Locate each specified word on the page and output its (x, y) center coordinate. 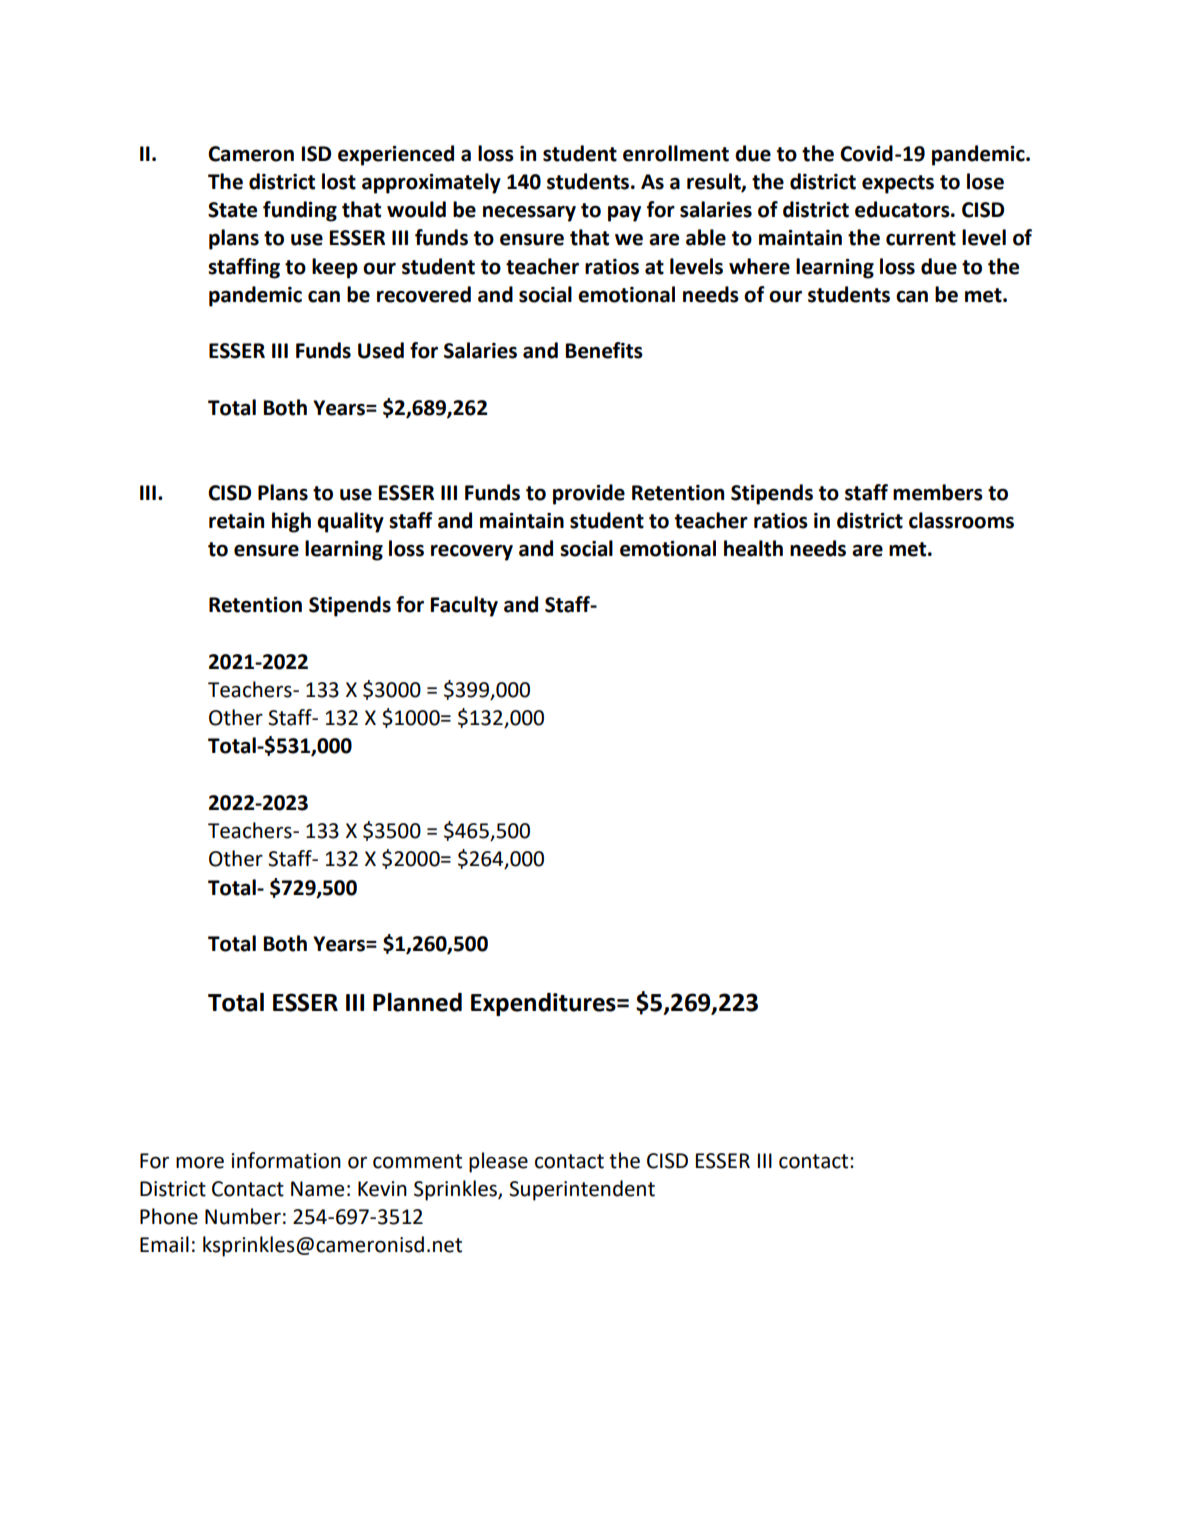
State (232, 210)
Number (243, 1216)
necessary (529, 213)
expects (898, 184)
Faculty (464, 606)
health (753, 548)
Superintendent (582, 1190)
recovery (472, 552)
